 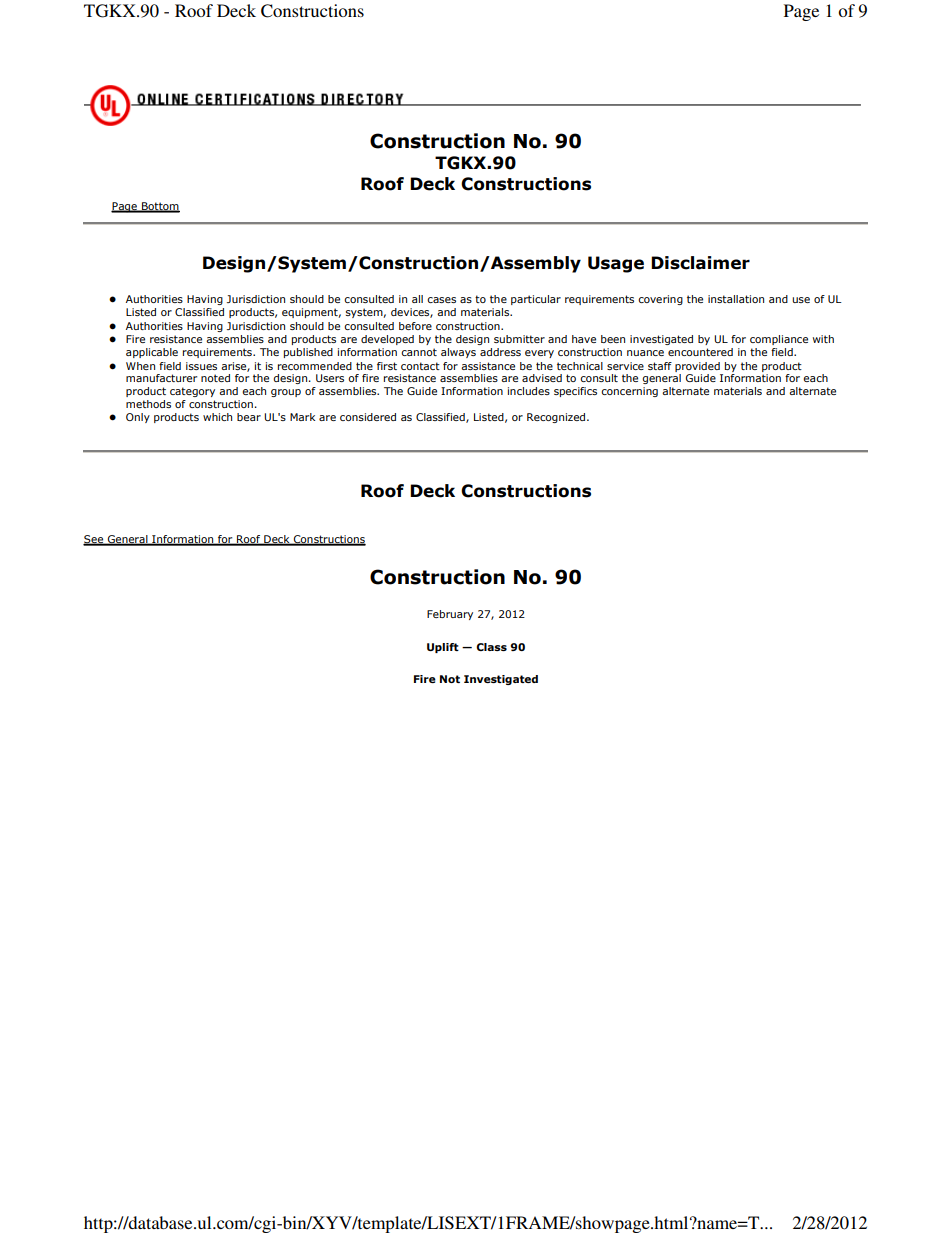 What do you see at coordinates (575, 392) in the image?
I see `specifics` at bounding box center [575, 392].
